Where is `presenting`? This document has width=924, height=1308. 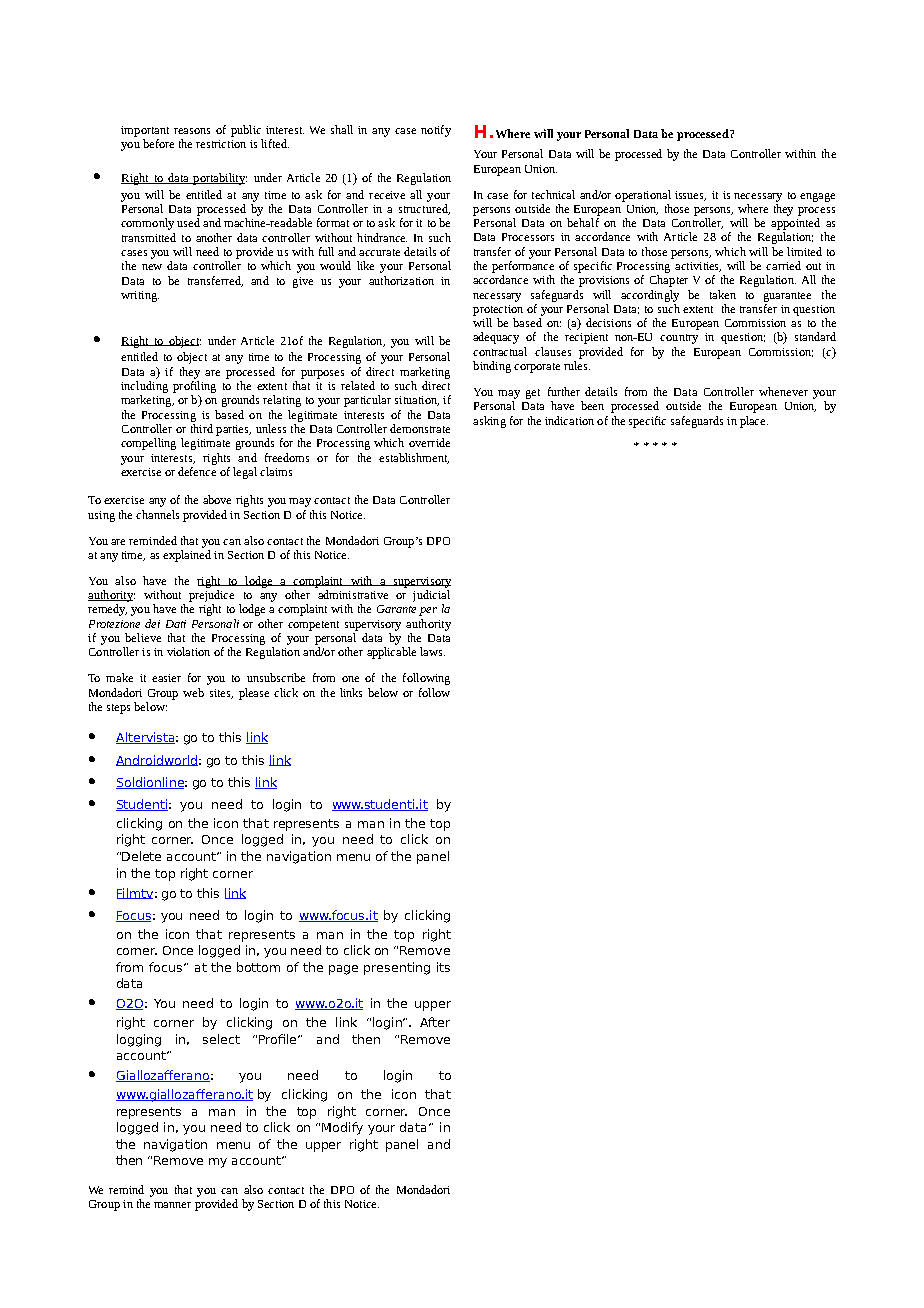 presenting is located at coordinates (397, 968).
